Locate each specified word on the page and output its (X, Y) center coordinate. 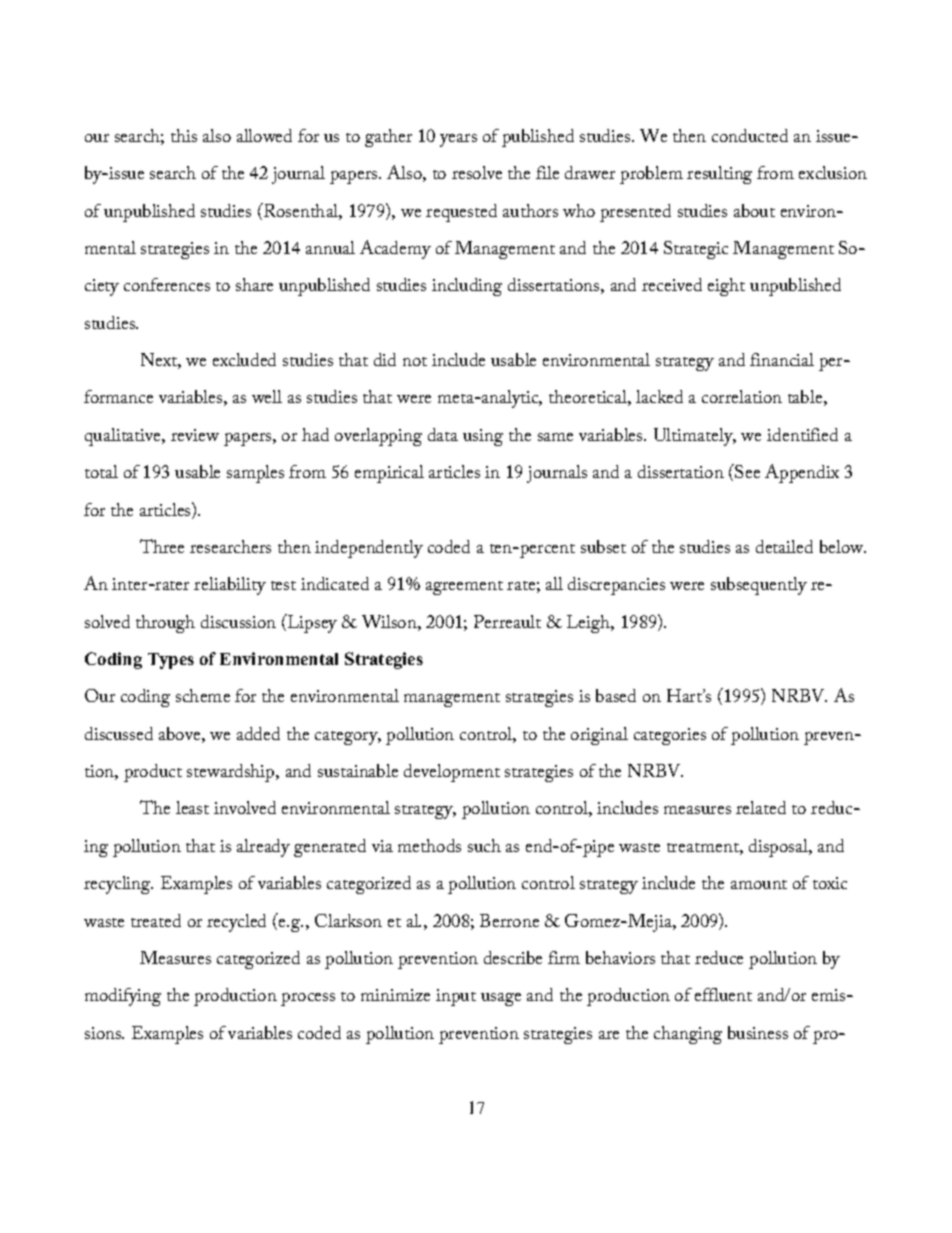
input (456, 997)
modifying (123, 997)
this (184, 135)
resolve (477, 172)
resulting (719, 175)
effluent (723, 994)
